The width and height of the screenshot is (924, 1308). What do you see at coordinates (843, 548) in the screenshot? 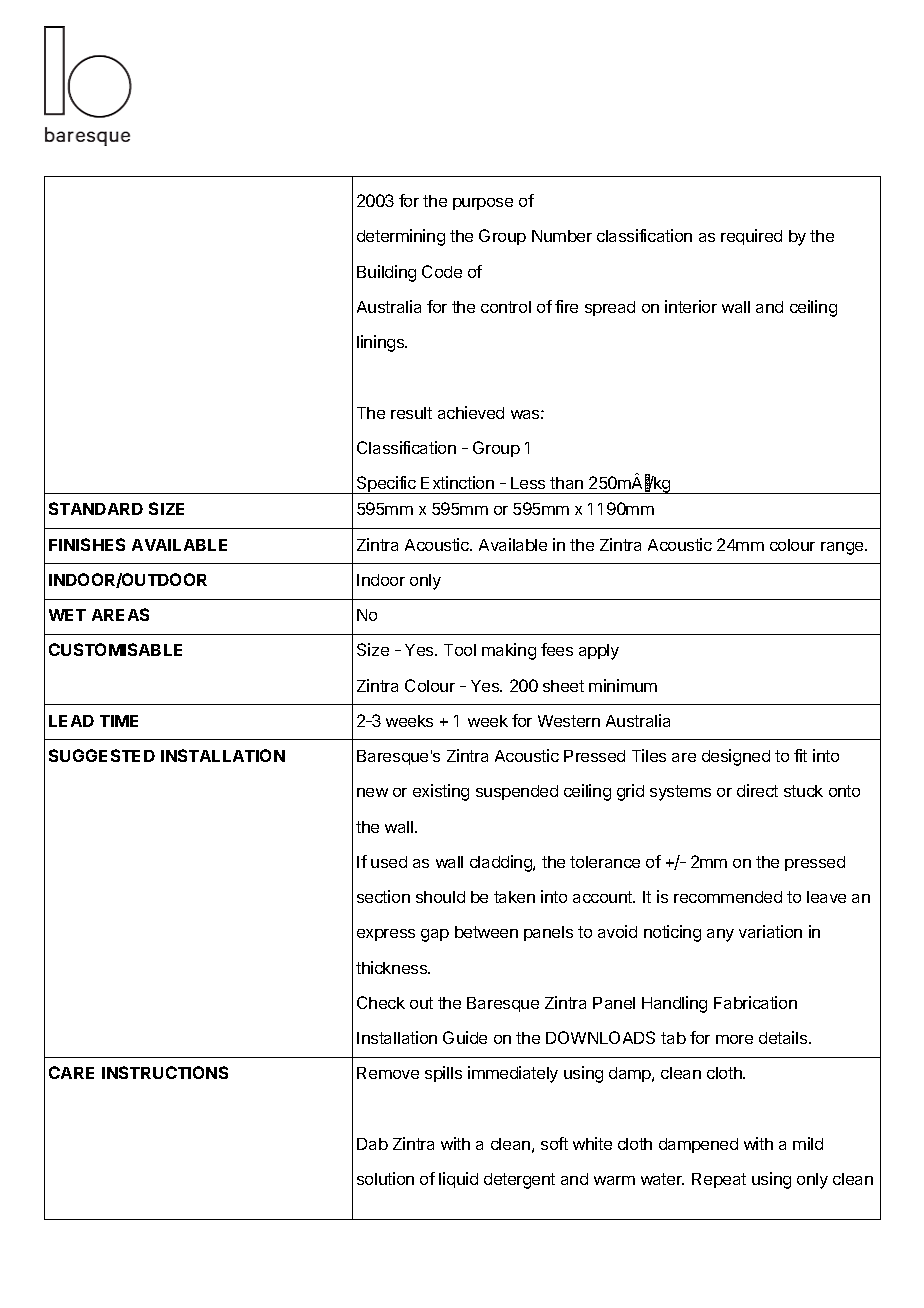
I see `range` at bounding box center [843, 548].
